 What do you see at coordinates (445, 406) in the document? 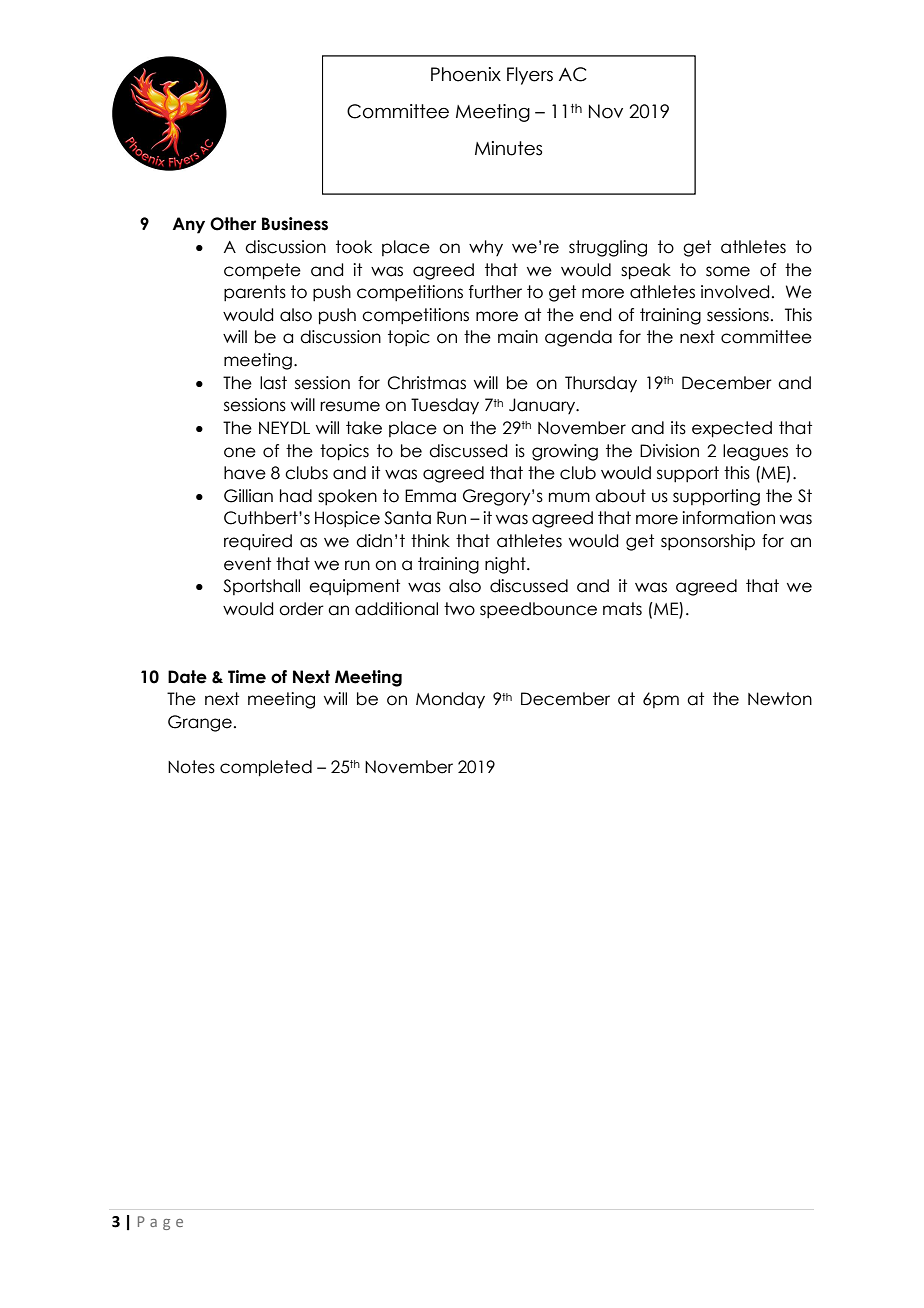
I see `Tuesday` at bounding box center [445, 406].
